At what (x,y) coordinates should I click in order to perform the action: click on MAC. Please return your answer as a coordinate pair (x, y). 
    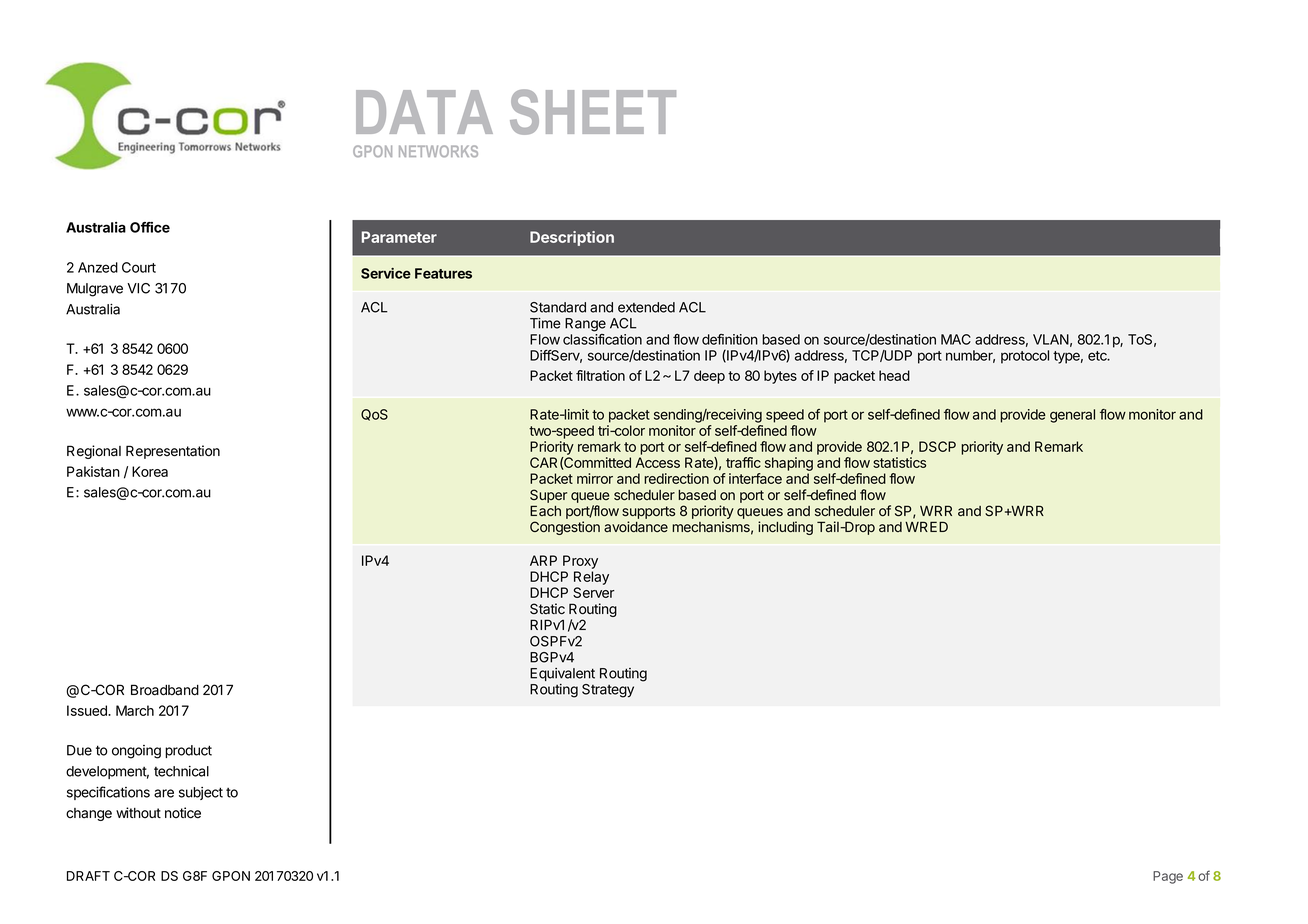
    Looking at the image, I should click on (956, 339).
